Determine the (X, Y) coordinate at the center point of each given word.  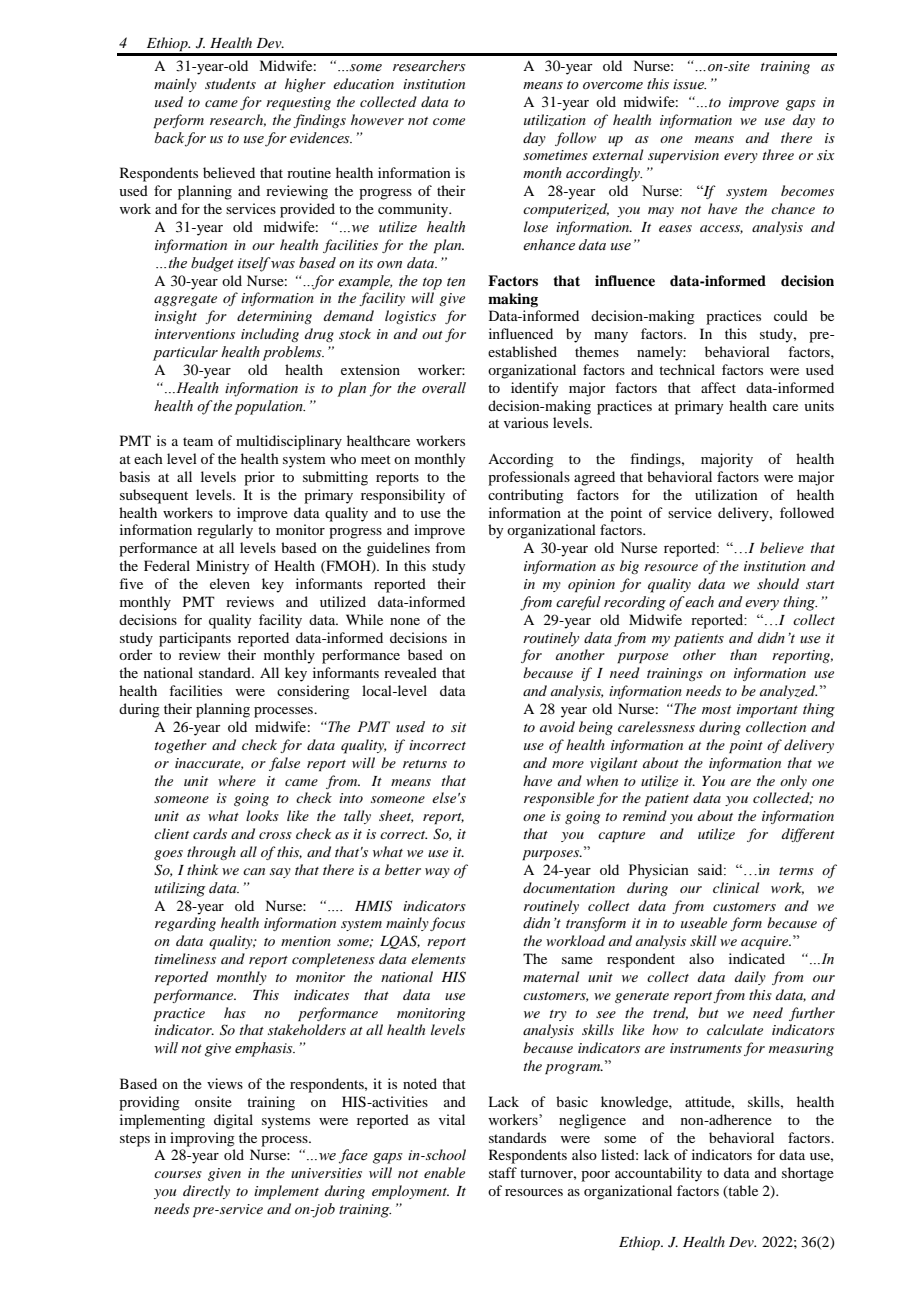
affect (718, 387)
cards (210, 833)
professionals (529, 478)
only (793, 782)
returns (425, 764)
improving (202, 1139)
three (778, 154)
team (198, 441)
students (230, 83)
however (377, 119)
